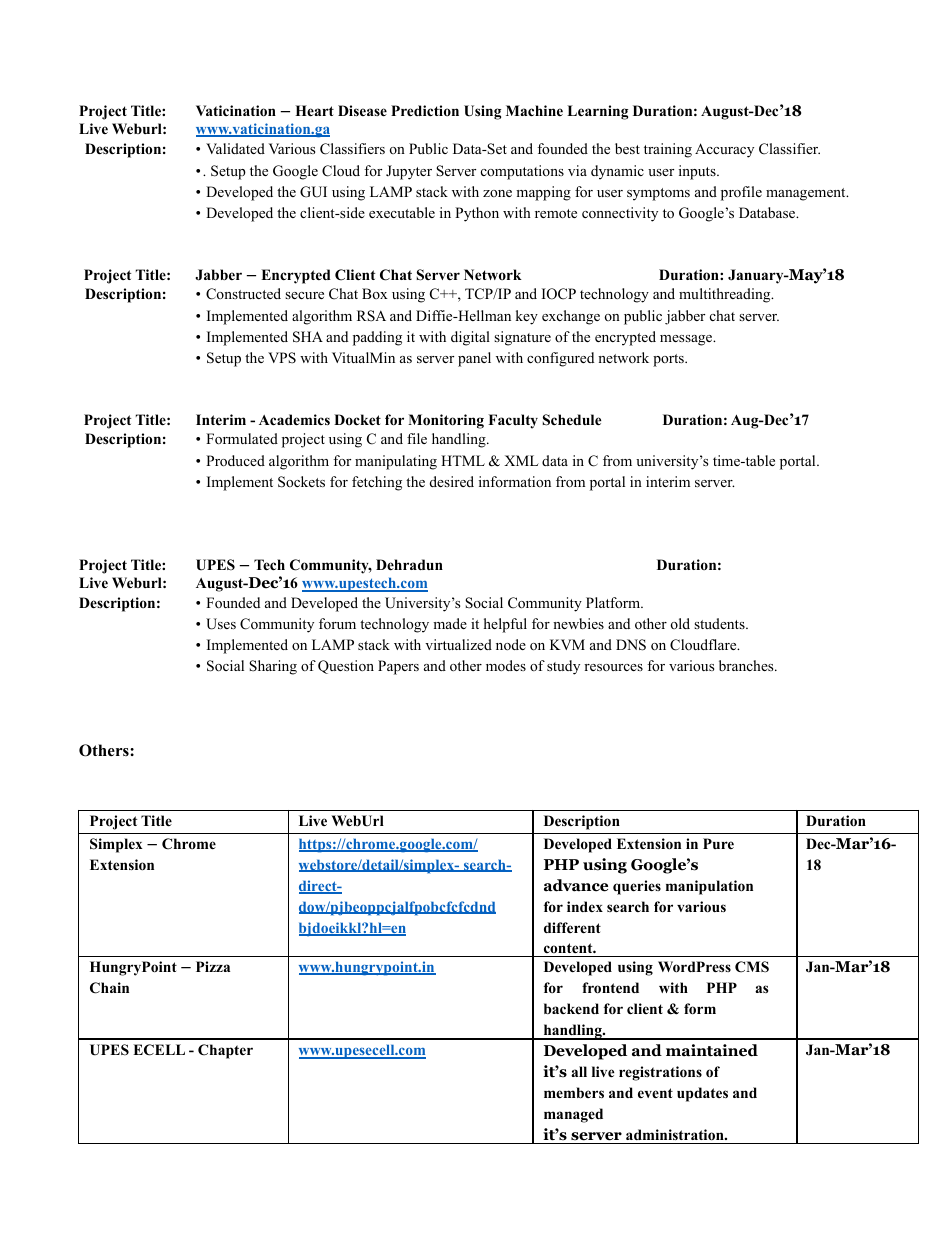 The height and width of the page is (1233, 952). What do you see at coordinates (724, 150) in the page?
I see `Accuracy` at bounding box center [724, 150].
